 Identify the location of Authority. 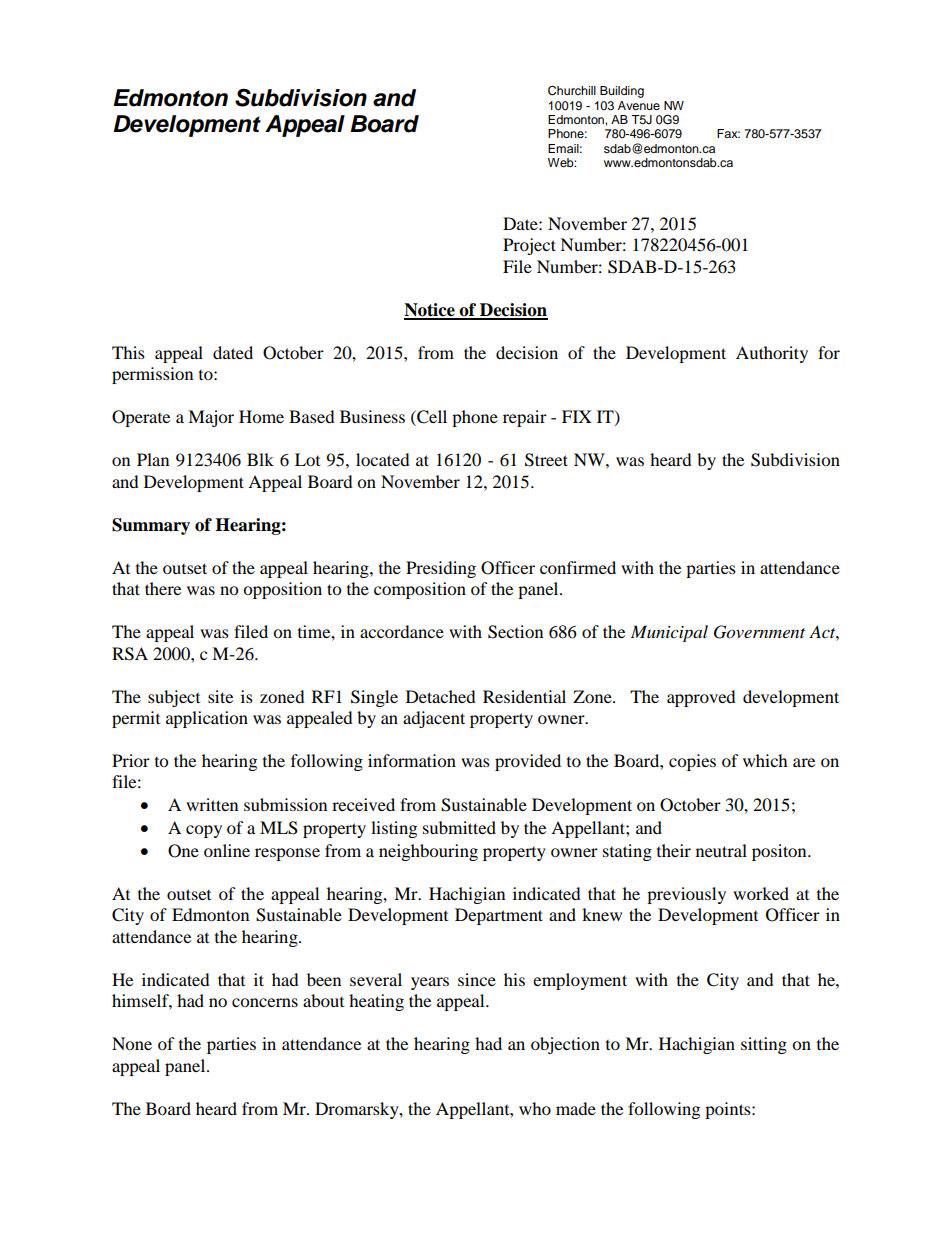
(772, 354).
